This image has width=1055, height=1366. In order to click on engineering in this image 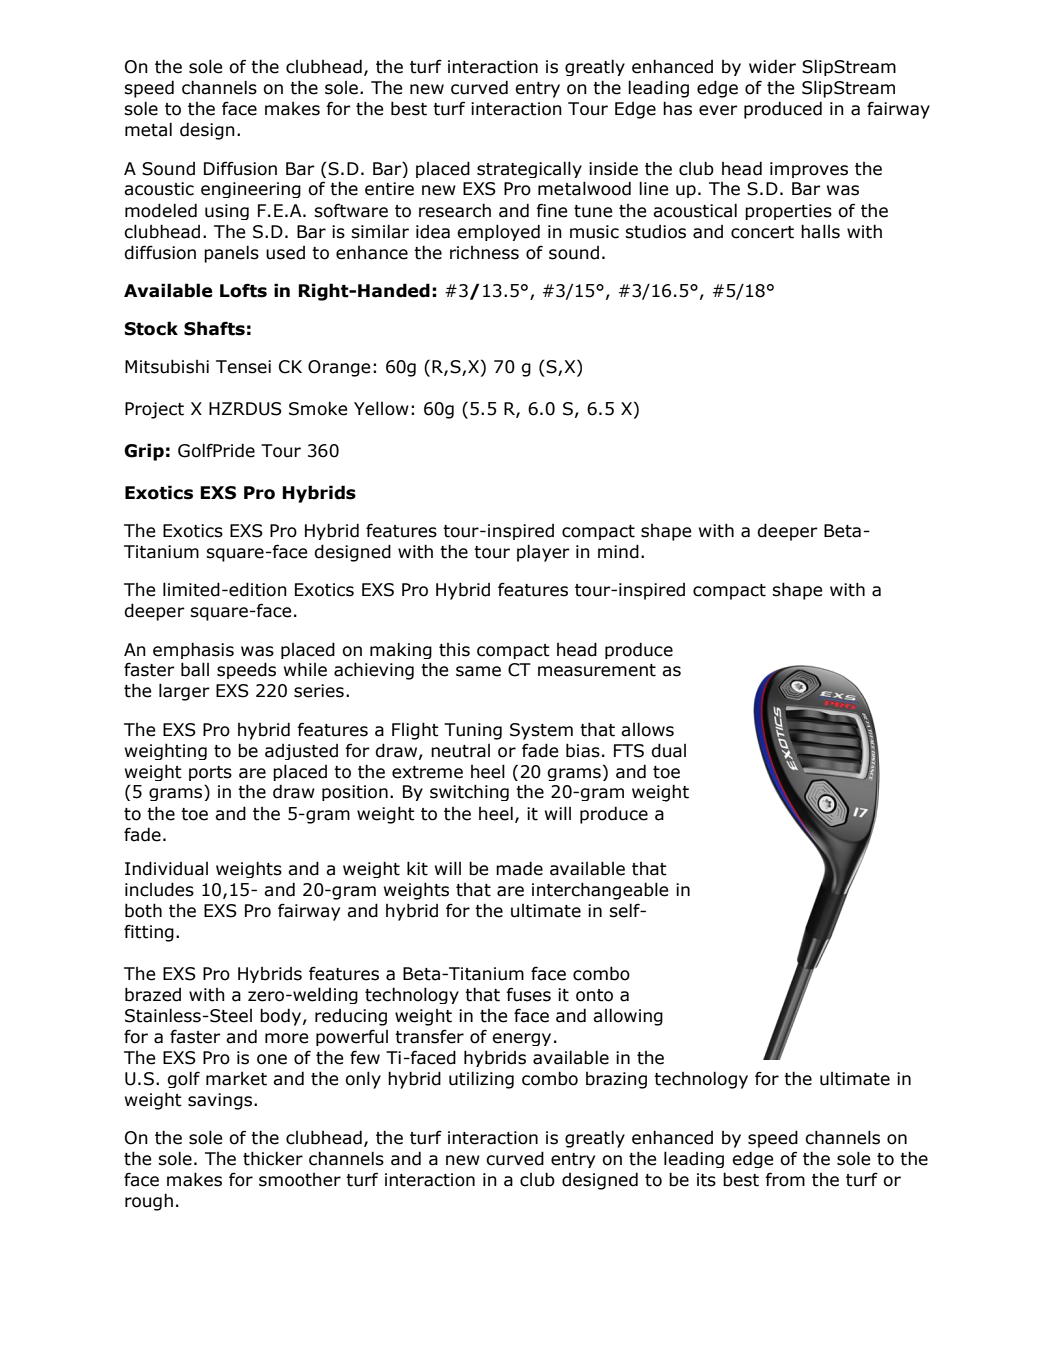, I will do `click(251, 190)`.
